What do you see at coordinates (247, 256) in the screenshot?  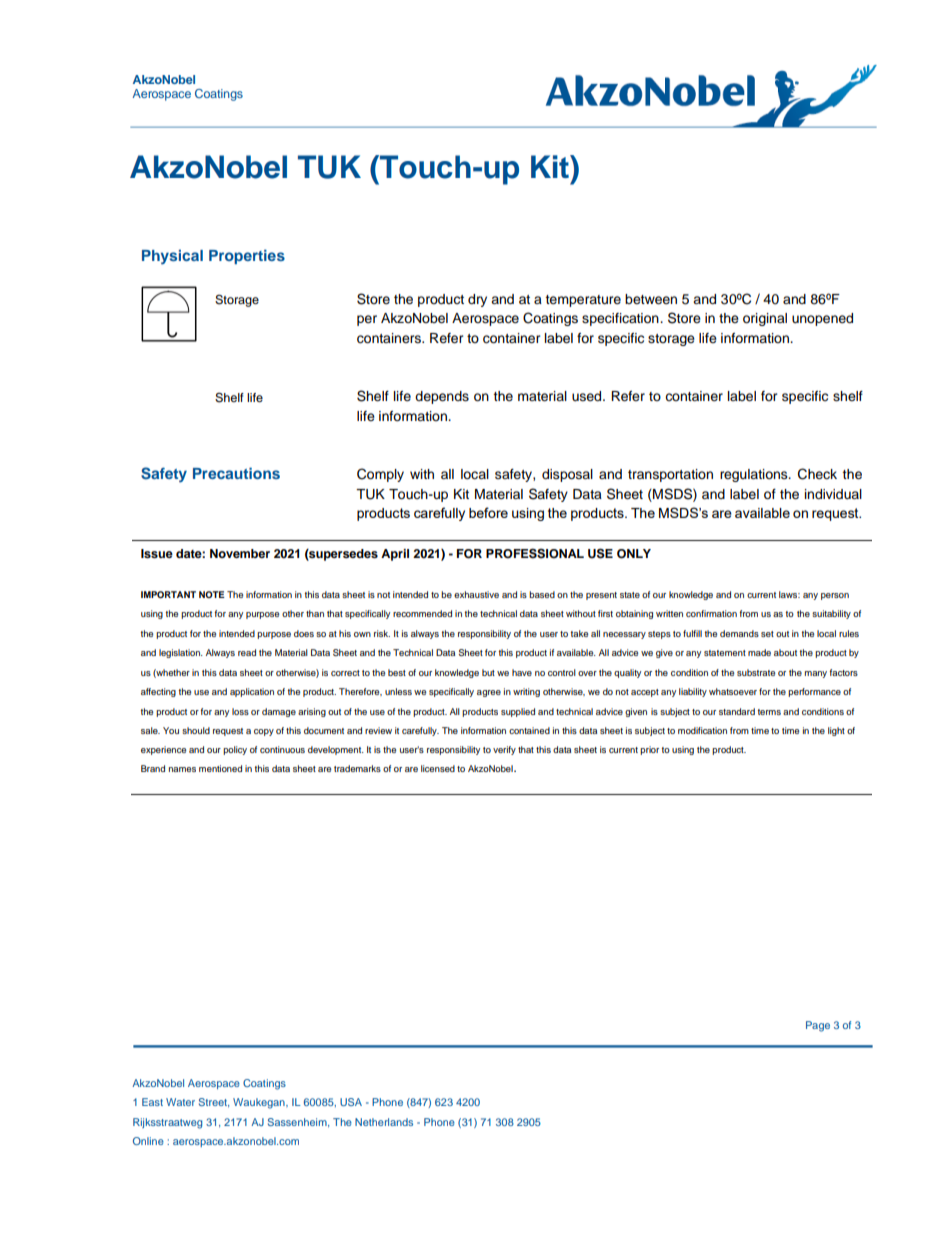 I see `Properties` at bounding box center [247, 256].
